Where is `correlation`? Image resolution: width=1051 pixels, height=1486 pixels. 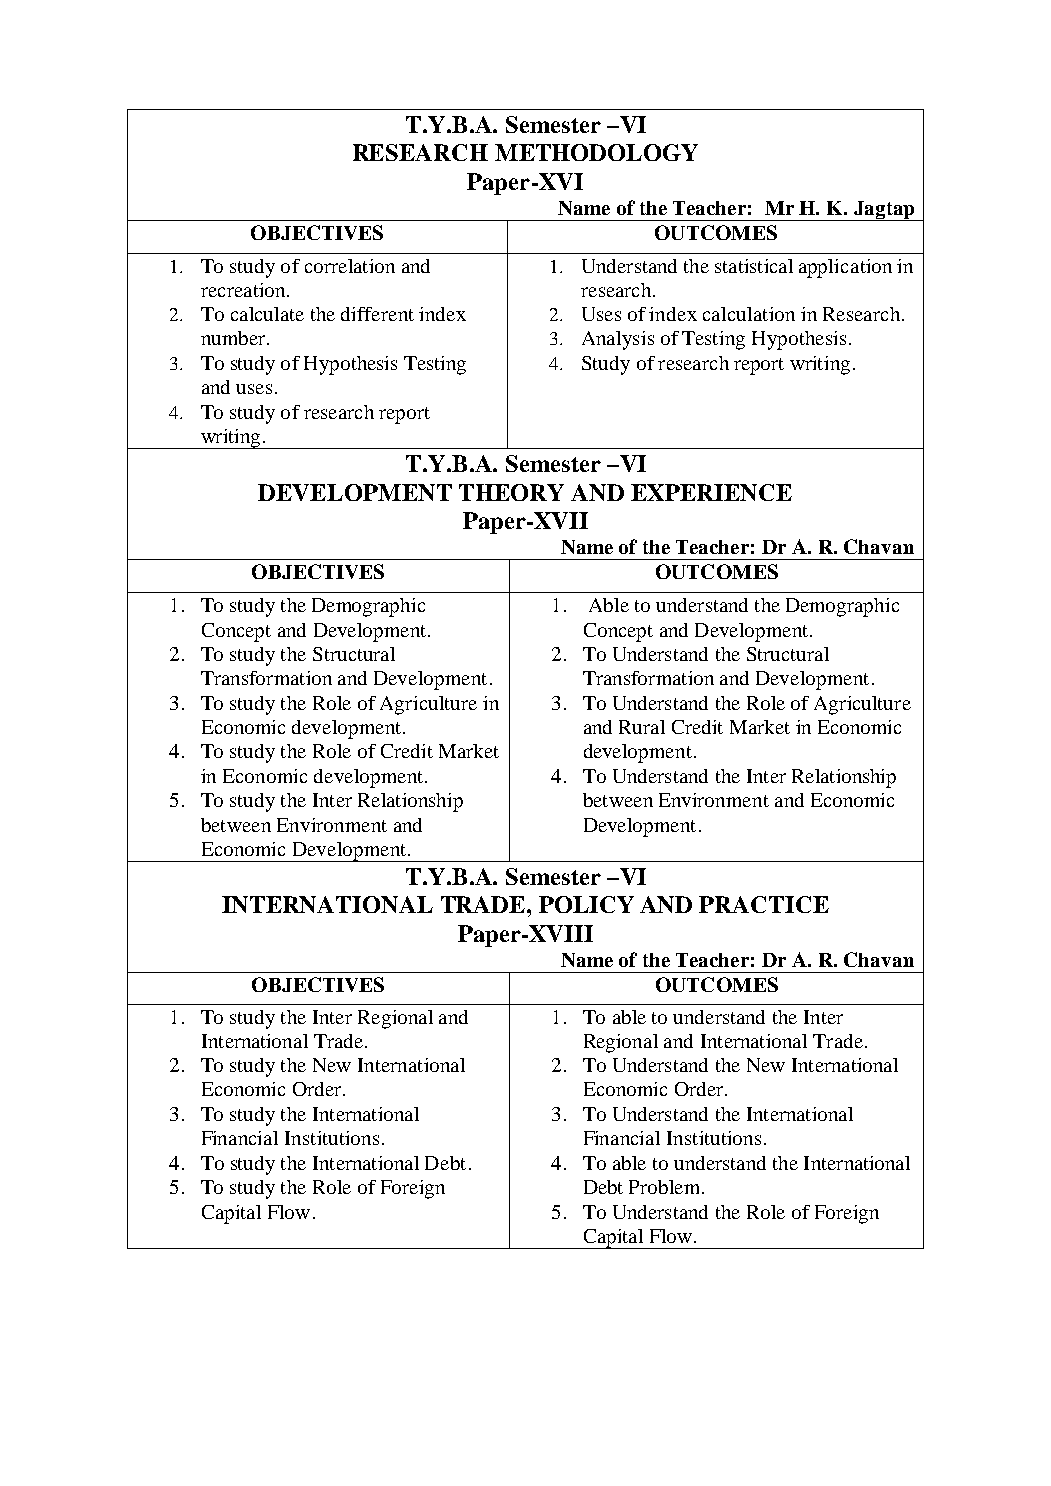
correlation is located at coordinates (350, 266).
